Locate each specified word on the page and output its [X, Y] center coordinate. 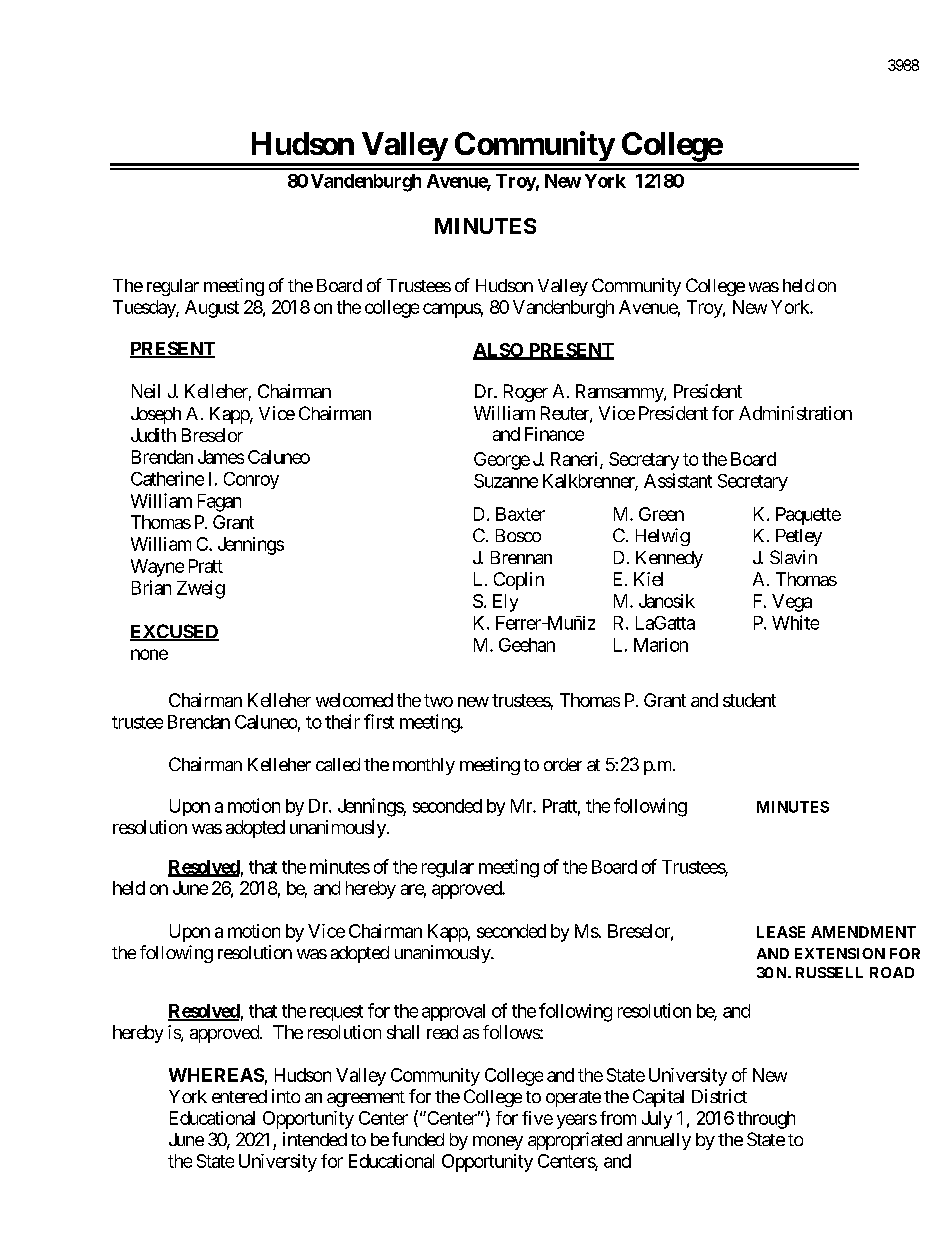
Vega [792, 603]
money [498, 1143]
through [766, 1120]
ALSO [499, 351]
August [212, 309]
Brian [151, 587]
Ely [505, 603]
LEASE [781, 932]
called [338, 764]
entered [239, 1096]
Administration [795, 413]
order [563, 764]
